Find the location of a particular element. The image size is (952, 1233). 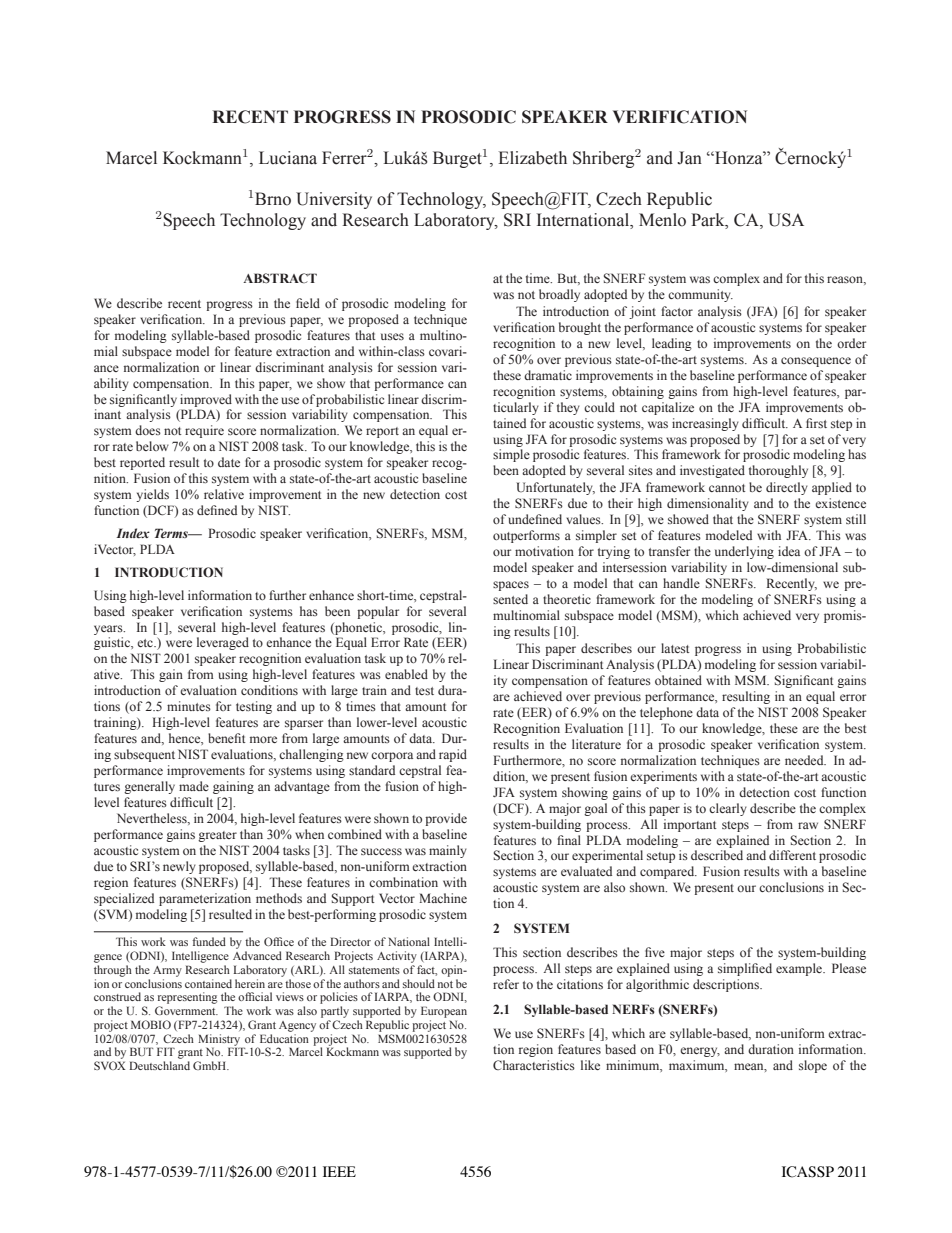

raw is located at coordinates (808, 825).
